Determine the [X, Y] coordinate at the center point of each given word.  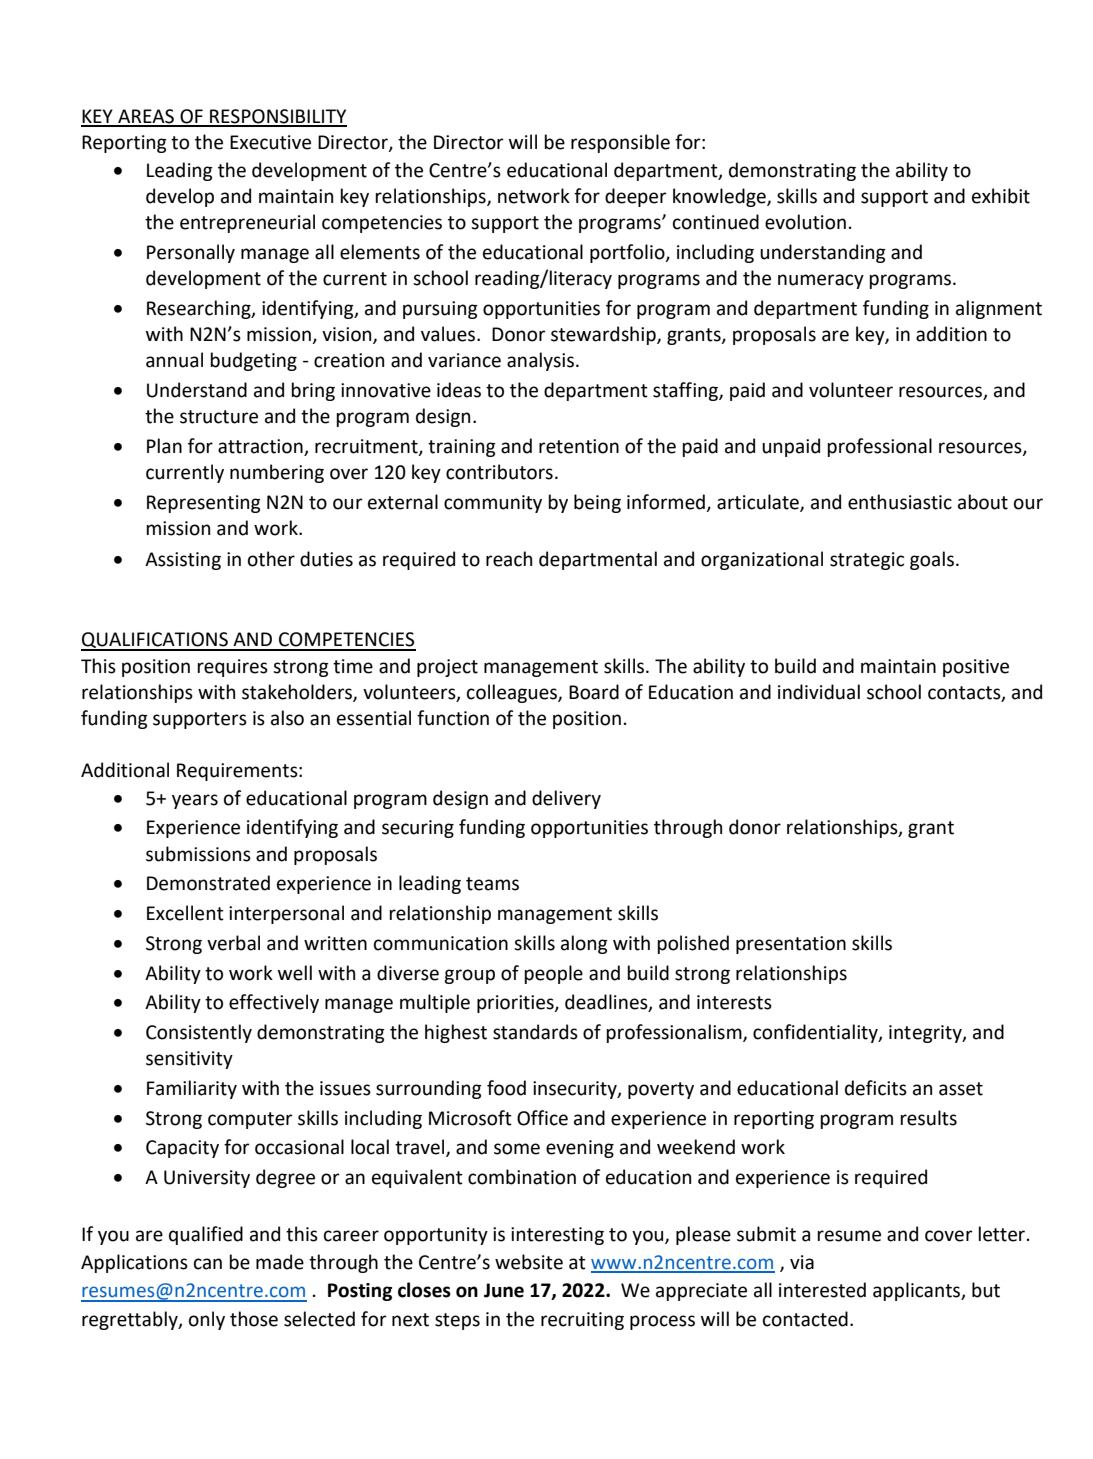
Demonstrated [208, 883]
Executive [270, 142]
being [597, 503]
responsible [620, 143]
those [254, 1319]
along [584, 944]
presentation [791, 945]
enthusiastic [900, 502]
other [271, 559]
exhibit [1001, 196]
